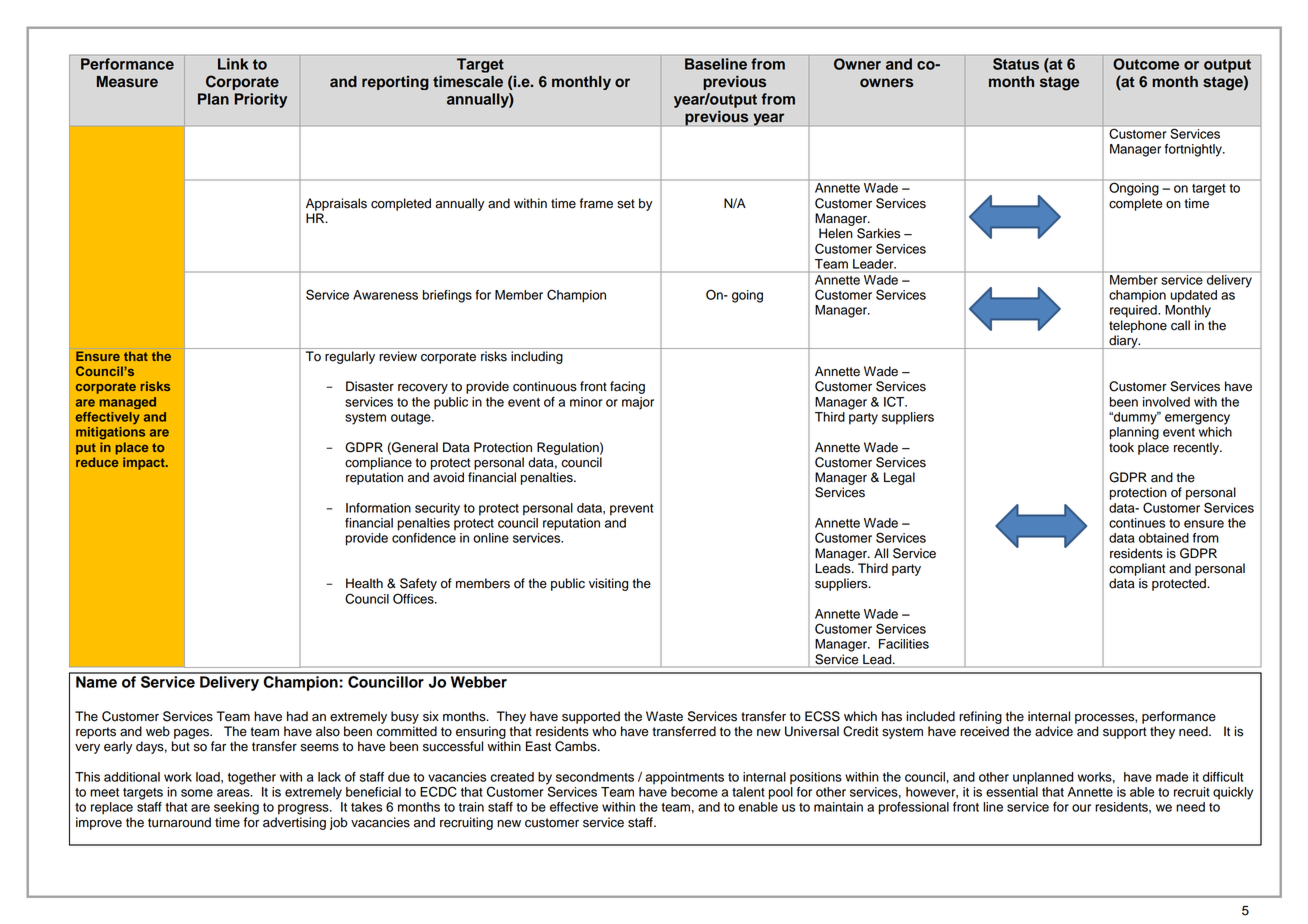 This page has height=924, width=1308. Describe the element at coordinates (395, 83) in the page. I see `reporting` at that location.
